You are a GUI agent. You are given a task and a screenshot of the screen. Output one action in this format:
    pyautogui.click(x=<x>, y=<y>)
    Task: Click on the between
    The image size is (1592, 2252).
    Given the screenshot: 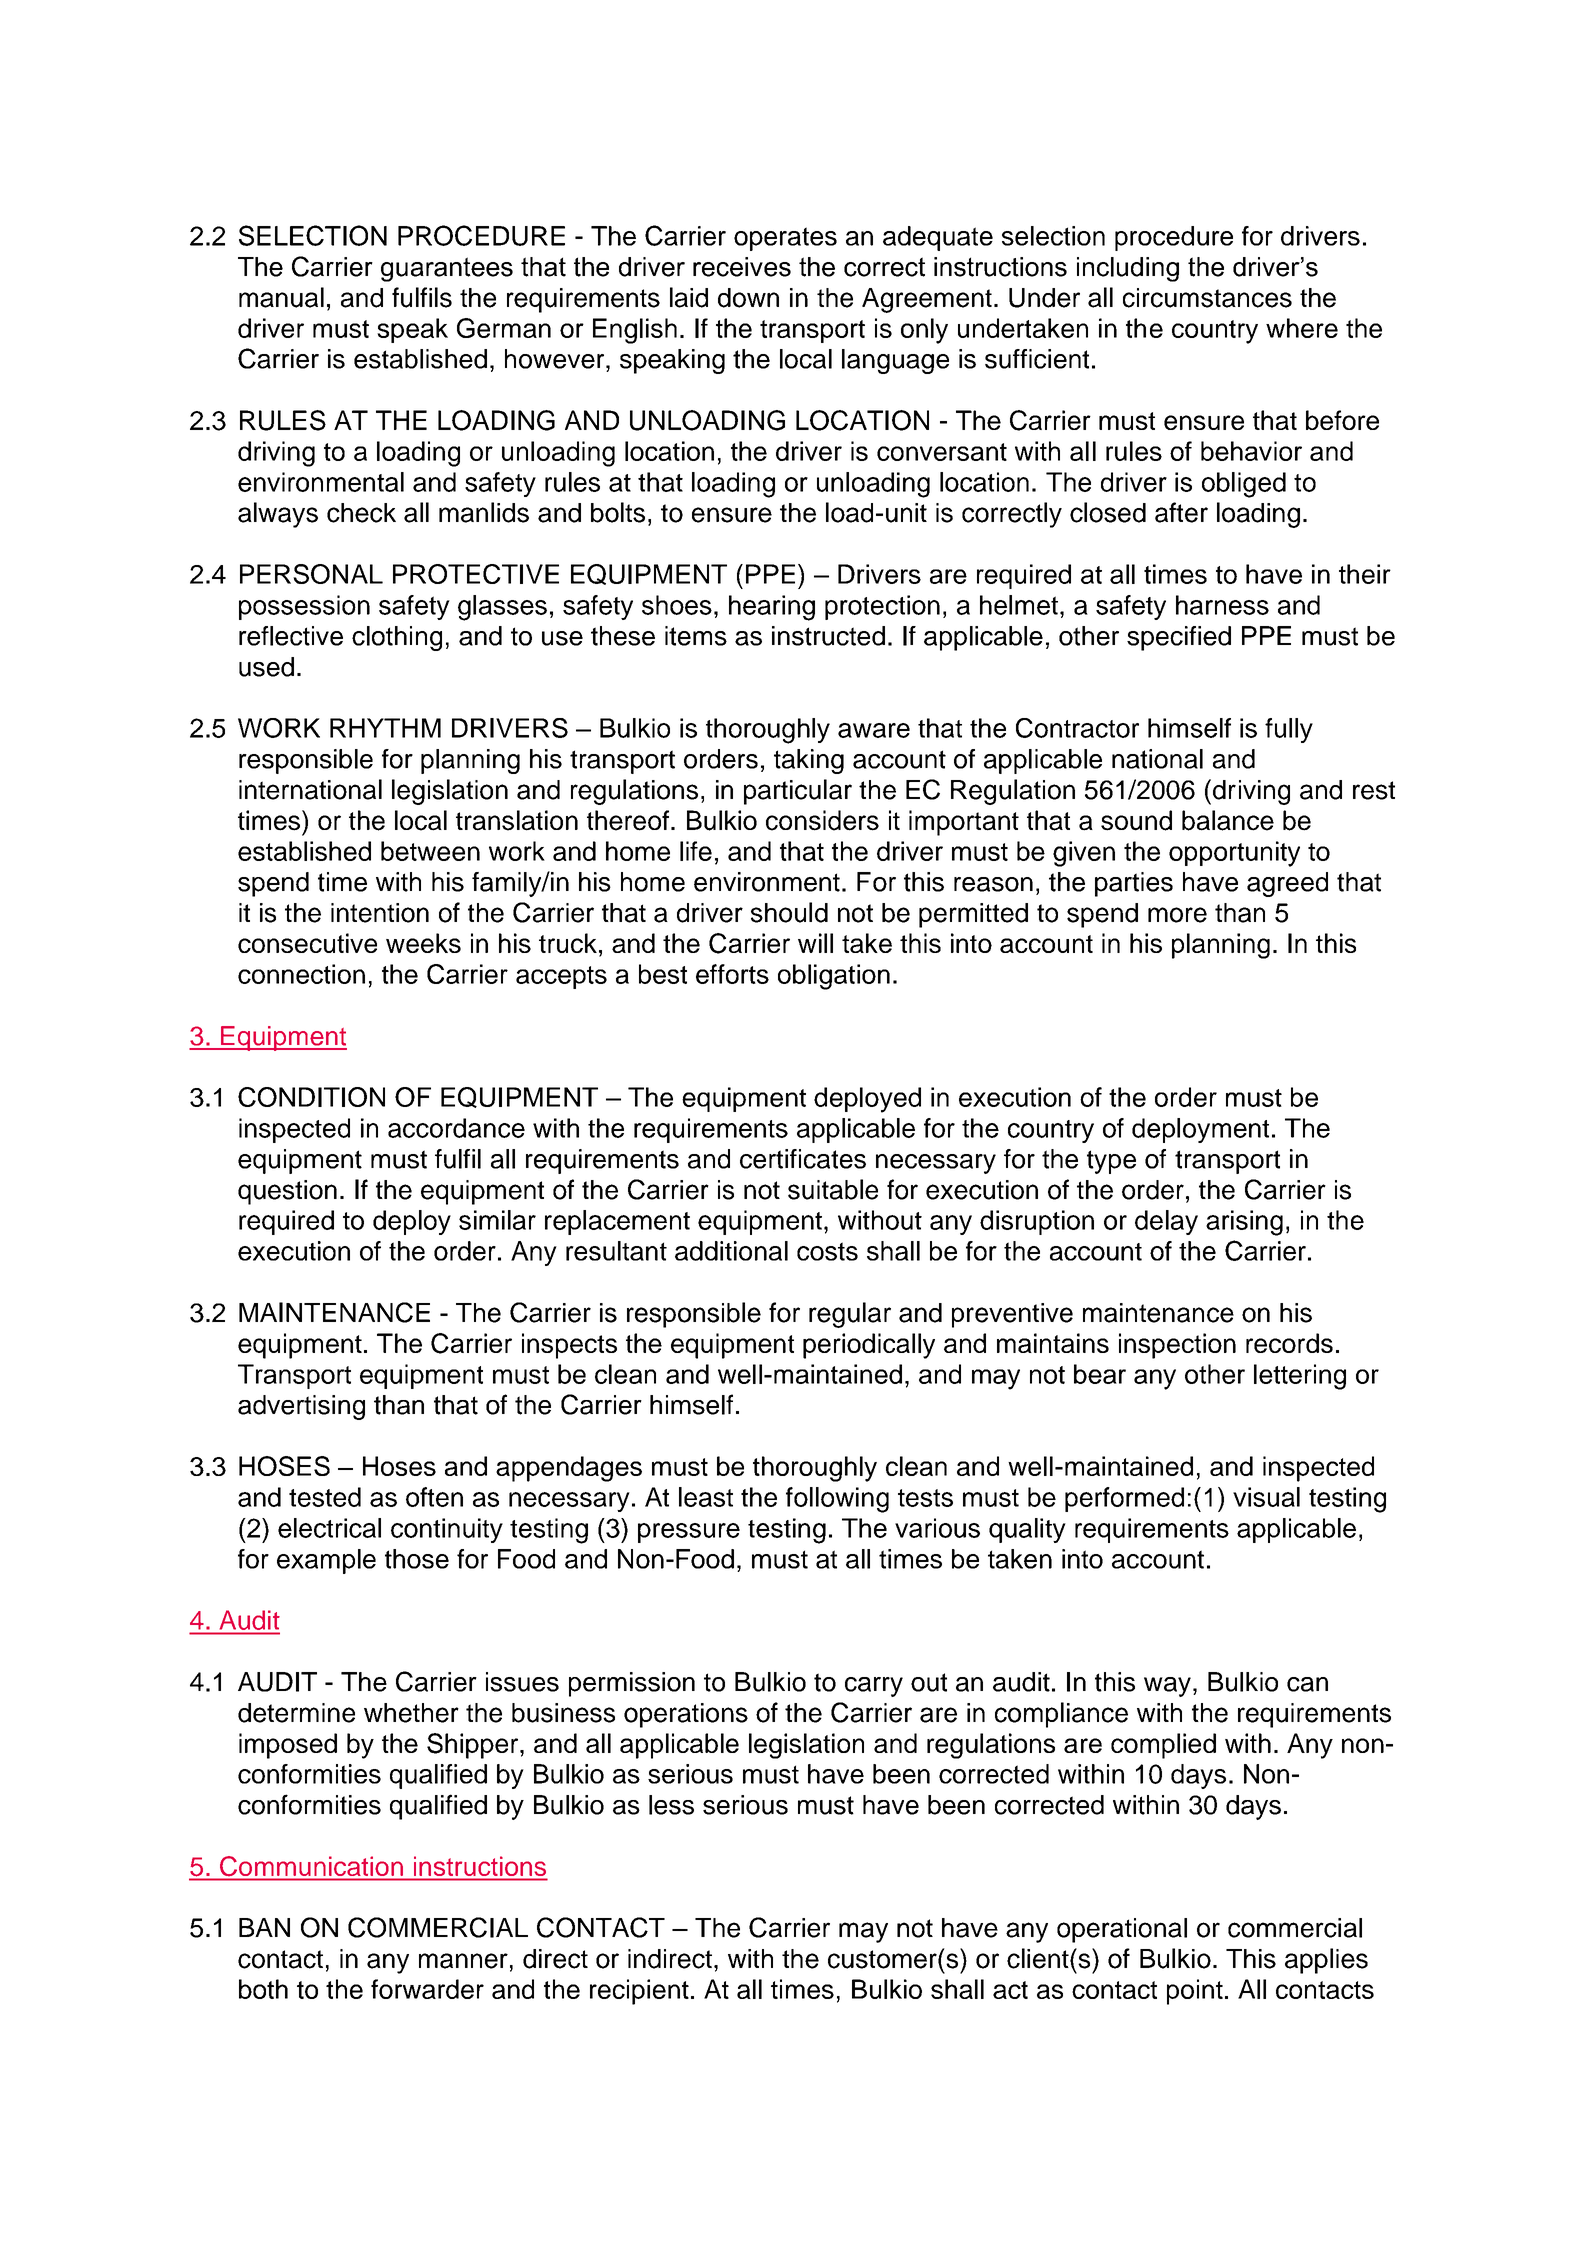 What is the action you would take?
    pyautogui.click(x=430, y=851)
